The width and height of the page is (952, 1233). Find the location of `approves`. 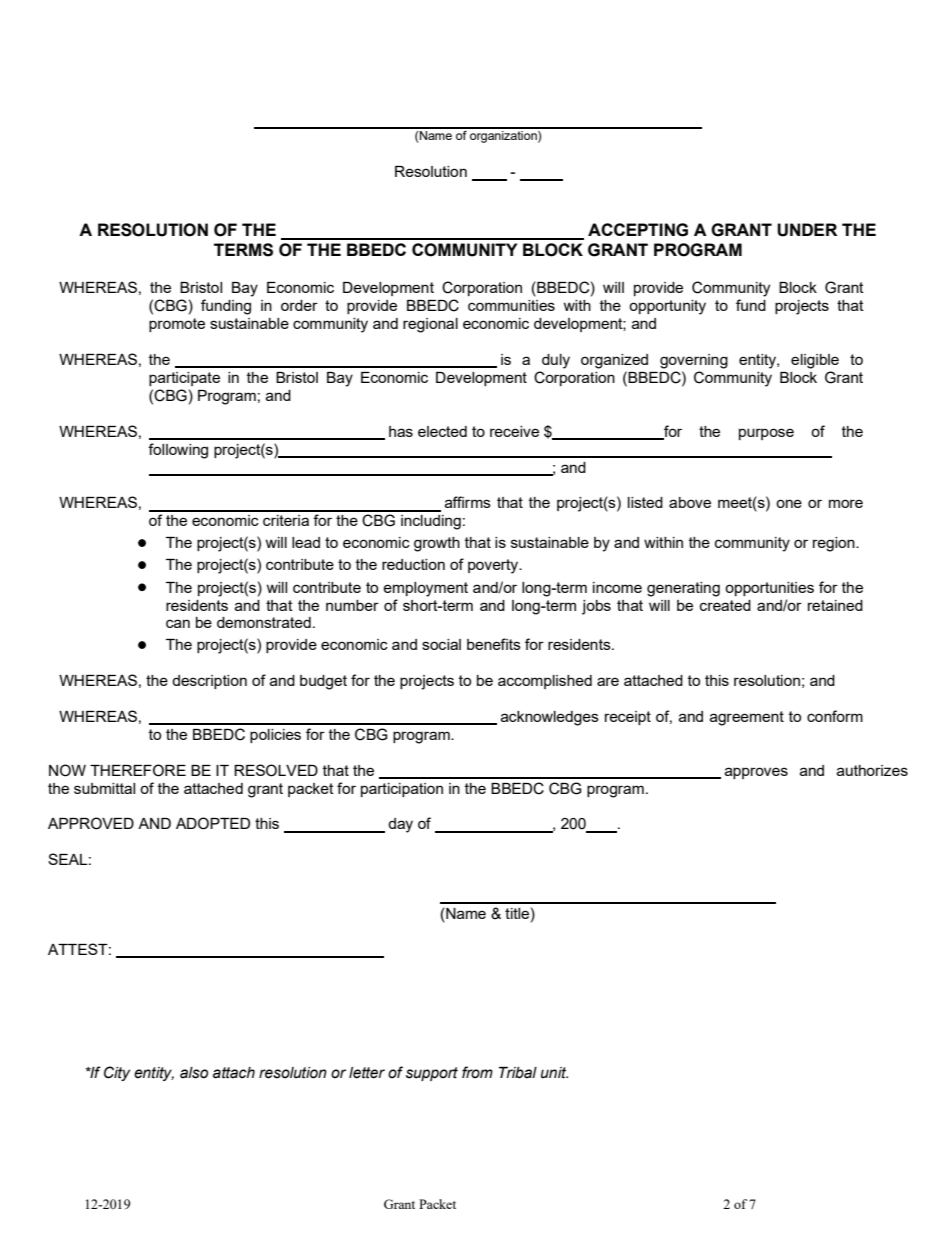

approves is located at coordinates (756, 773).
